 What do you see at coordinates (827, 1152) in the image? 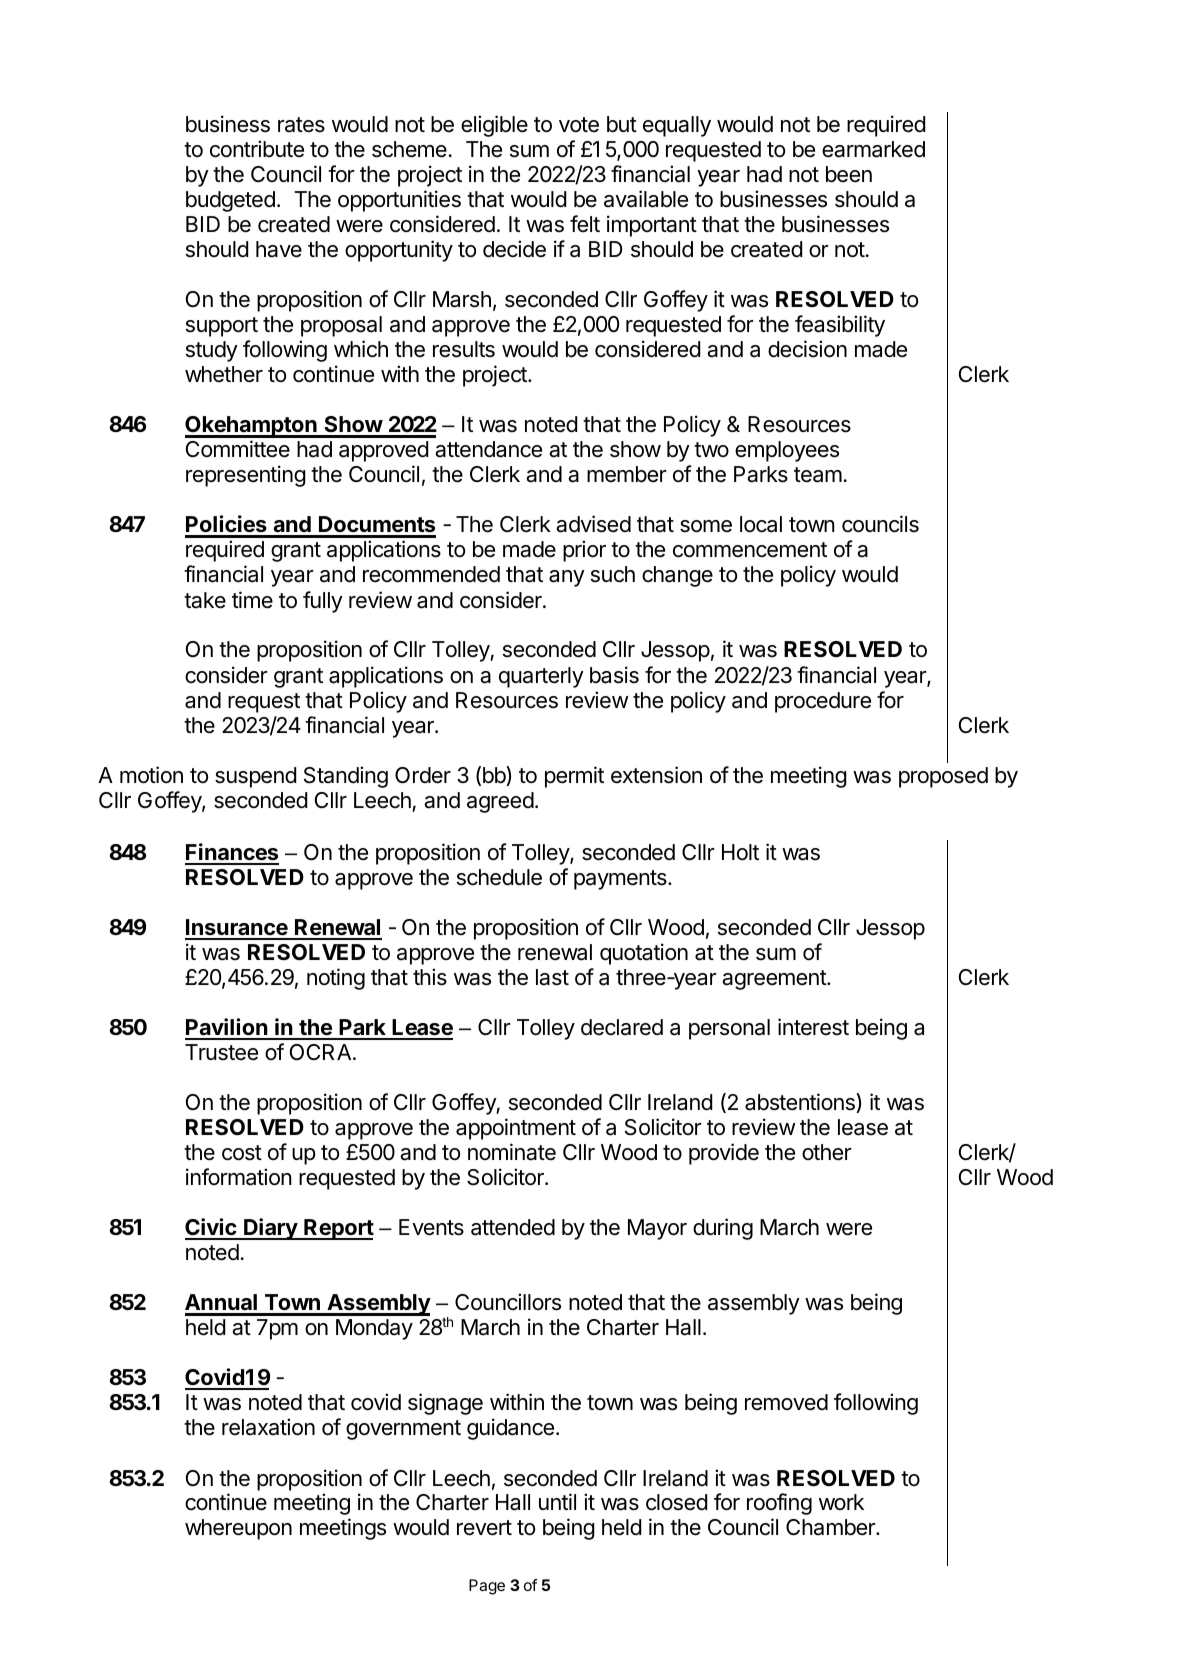
I see `other` at bounding box center [827, 1152].
